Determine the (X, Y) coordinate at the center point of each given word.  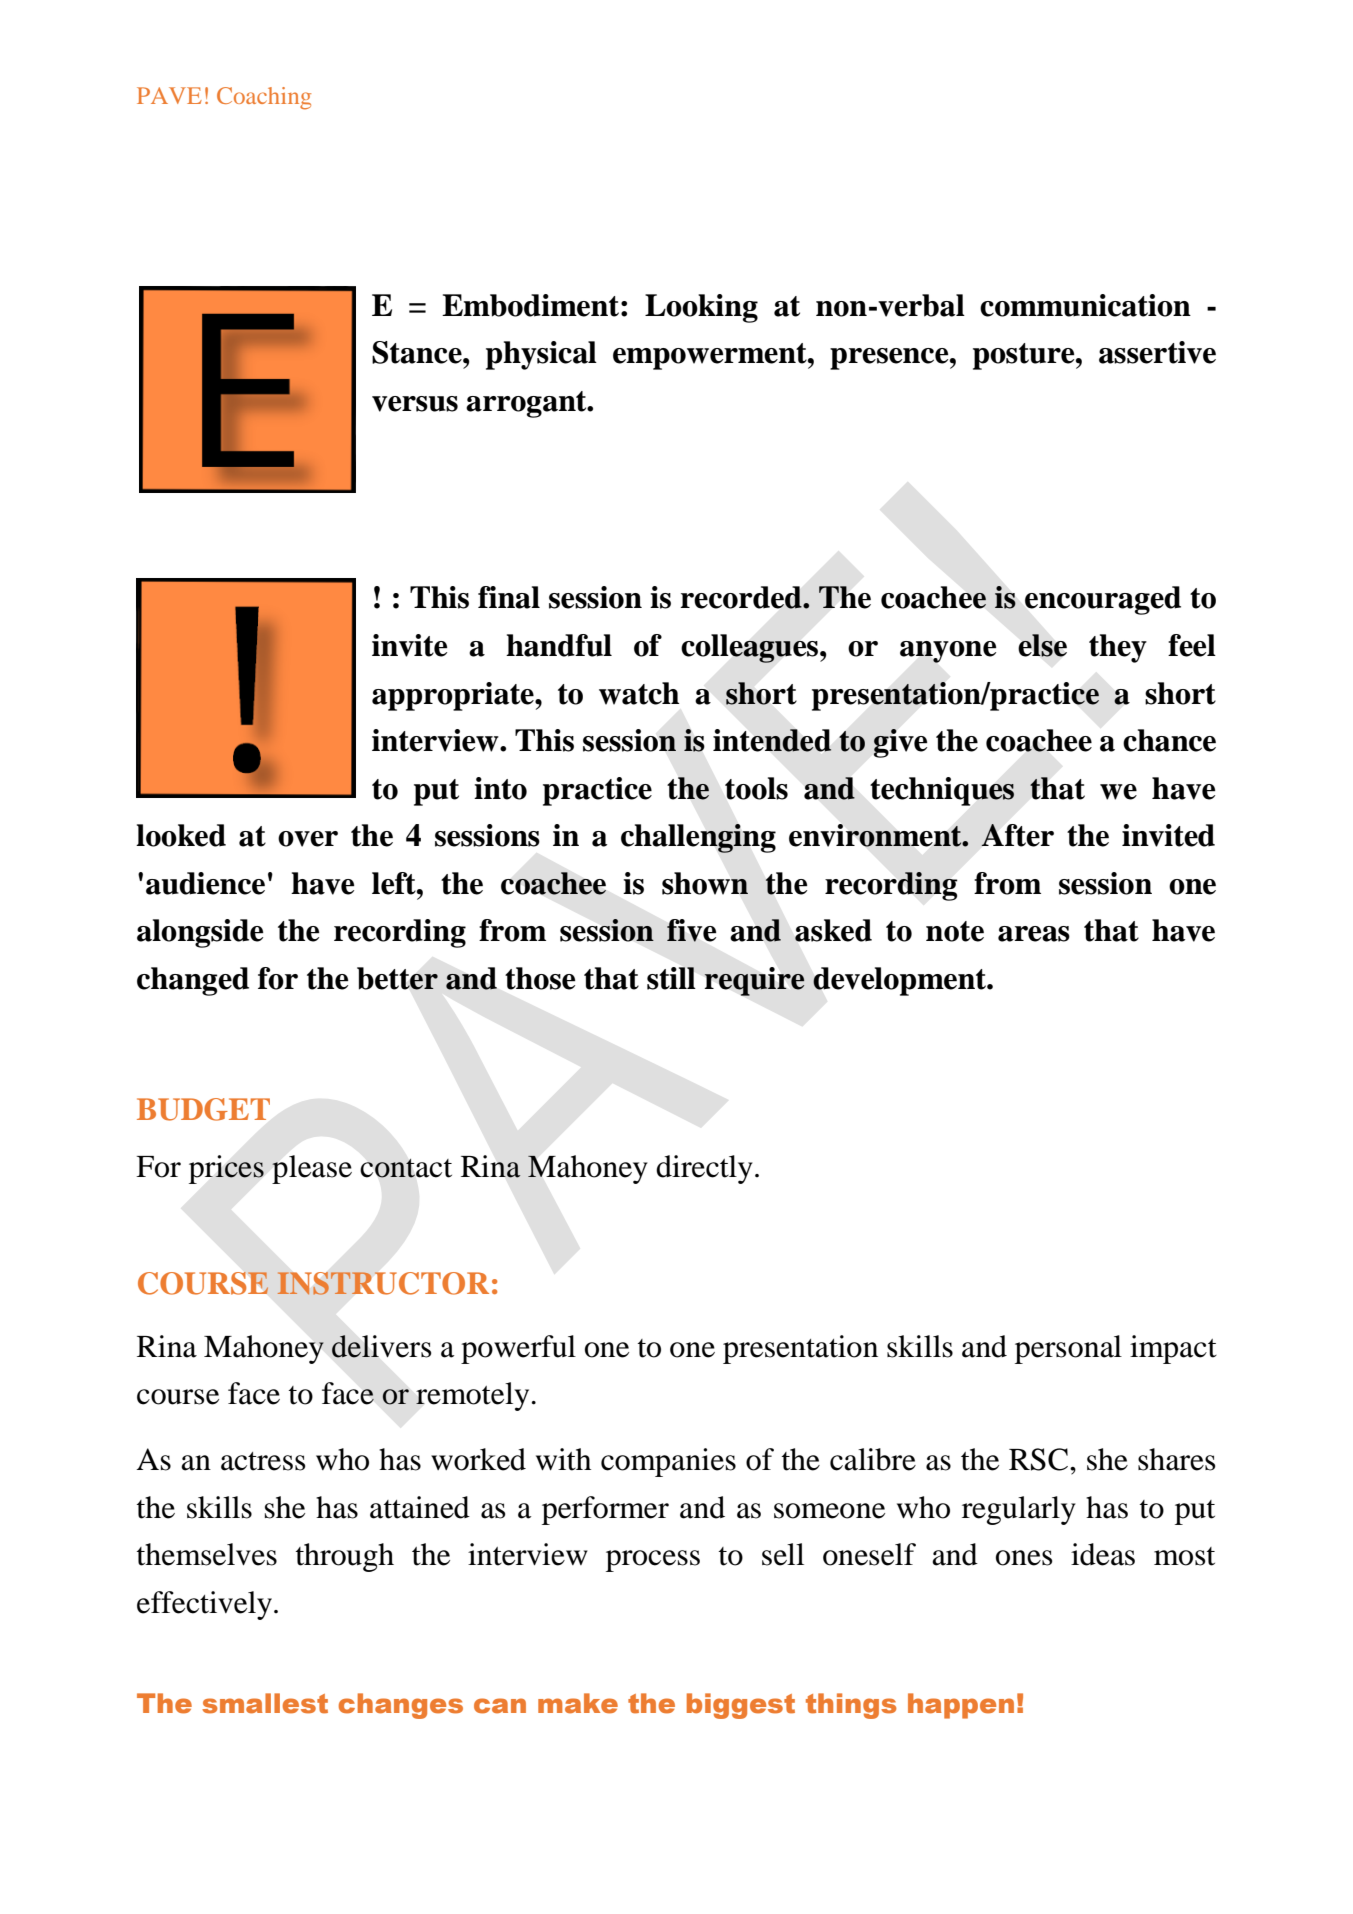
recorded (742, 597)
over (308, 839)
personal (1068, 1349)
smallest (265, 1703)
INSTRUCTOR (383, 1283)
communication (1085, 305)
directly (704, 1169)
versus (415, 404)
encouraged (1103, 600)
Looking (701, 308)
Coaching (264, 98)
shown (705, 883)
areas (1034, 934)
